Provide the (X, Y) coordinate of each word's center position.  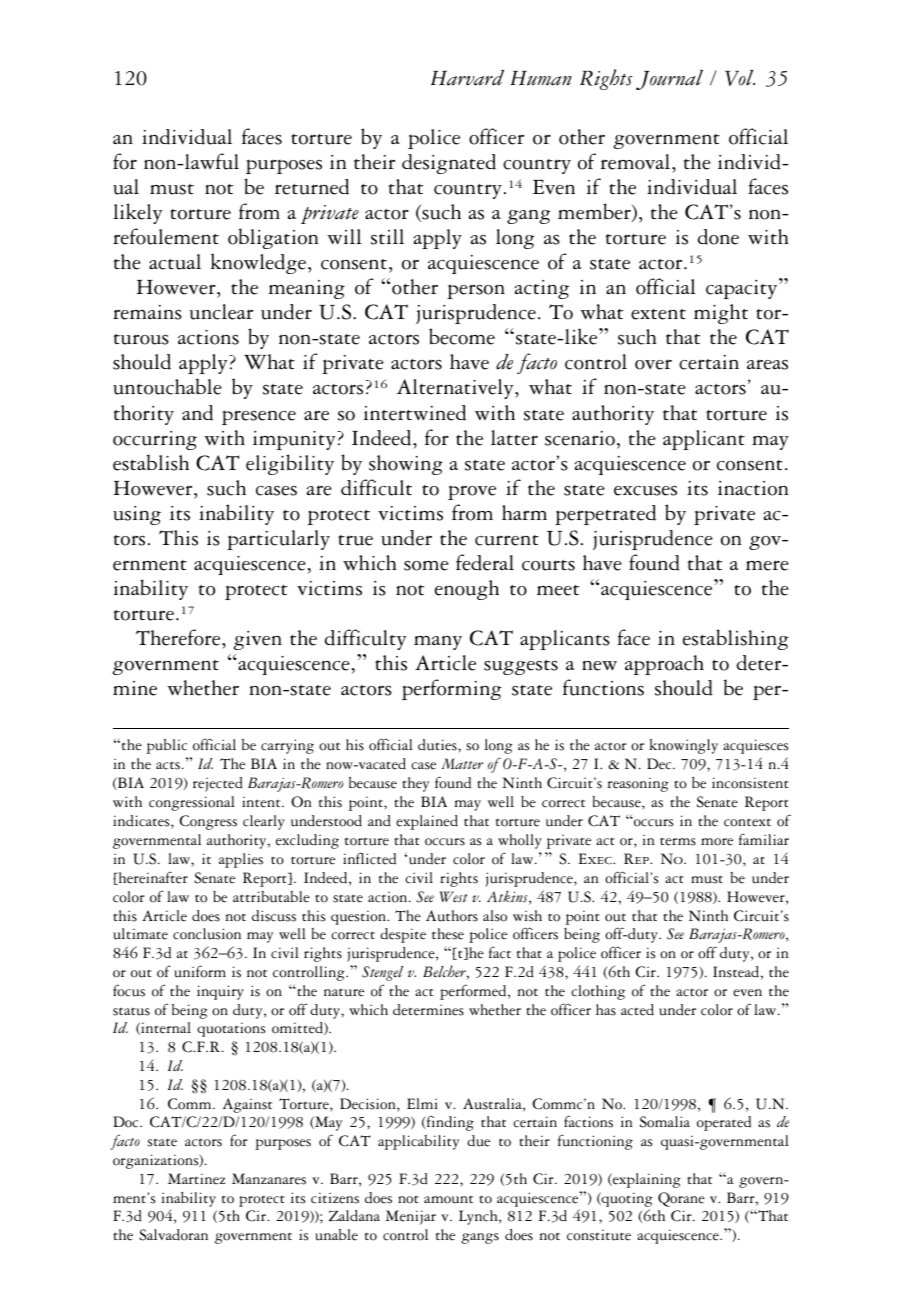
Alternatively (456, 389)
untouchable (167, 386)
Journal (669, 80)
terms (678, 842)
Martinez (196, 1179)
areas (767, 364)
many (438, 643)
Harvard (467, 78)
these (448, 934)
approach (664, 665)
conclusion (207, 934)
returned (312, 187)
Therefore (179, 637)
